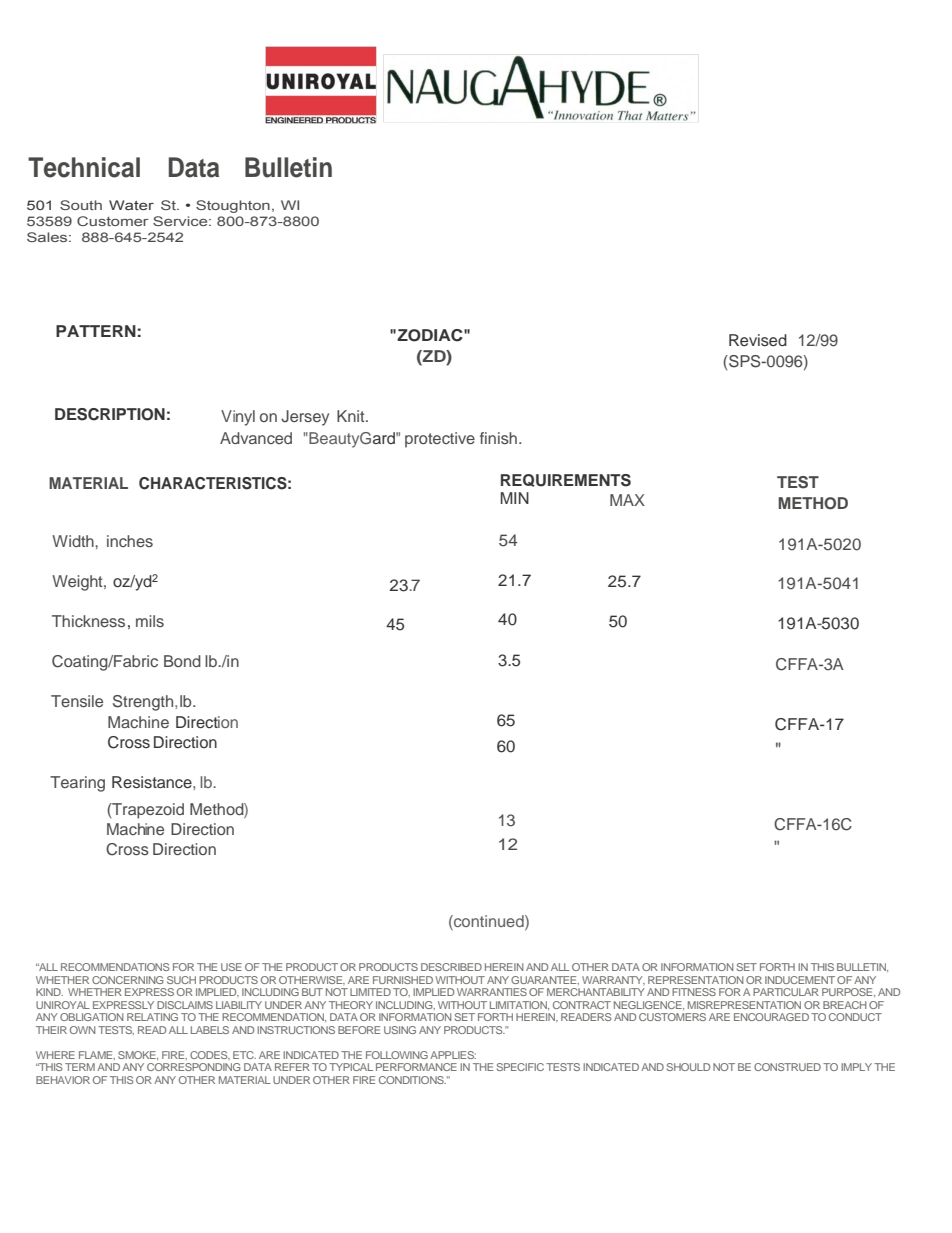 Image resolution: width=952 pixels, height=1233 pixels. Describe the element at coordinates (150, 621) in the screenshot. I see `mils` at that location.
